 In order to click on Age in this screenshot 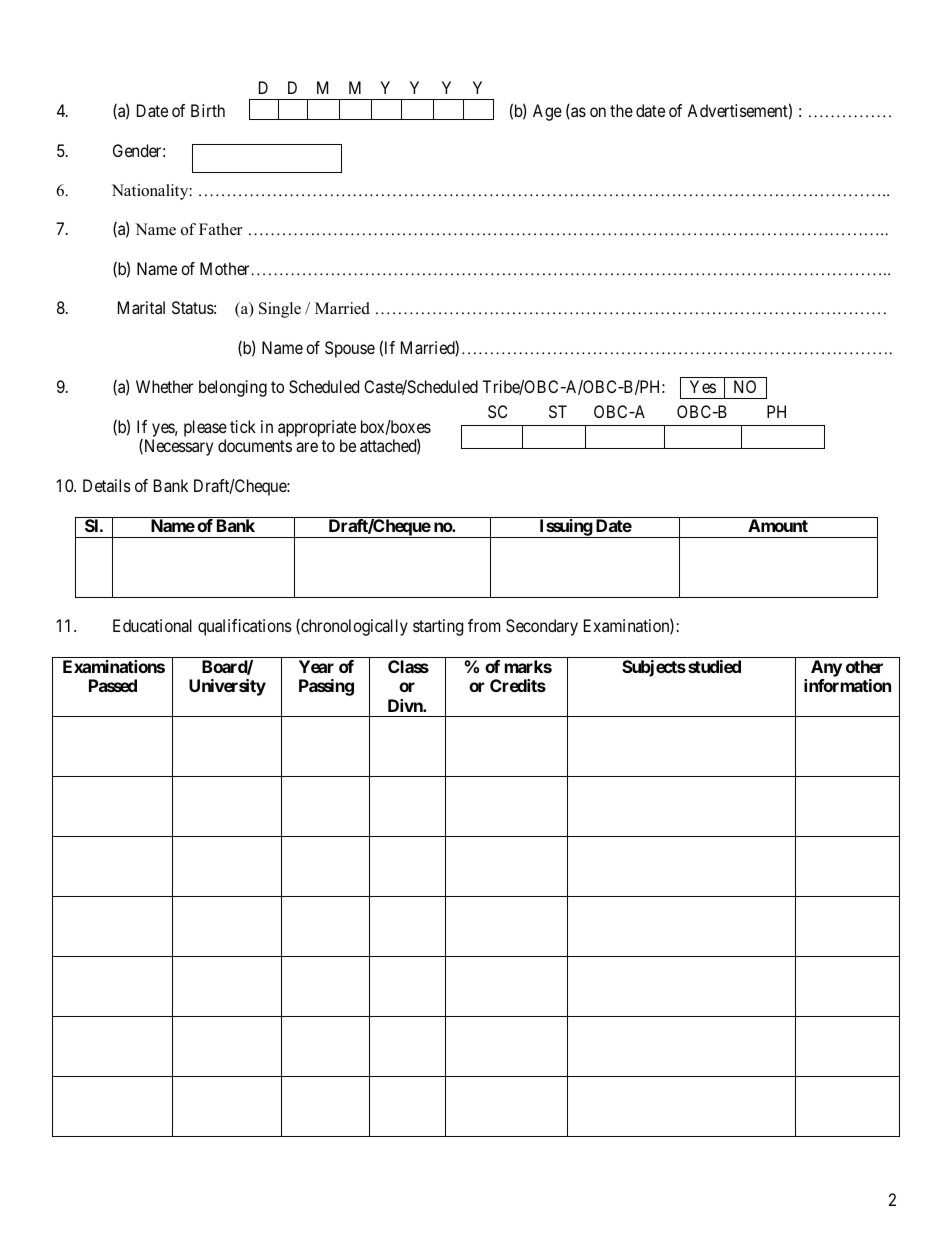, I will do `click(547, 112)`.
